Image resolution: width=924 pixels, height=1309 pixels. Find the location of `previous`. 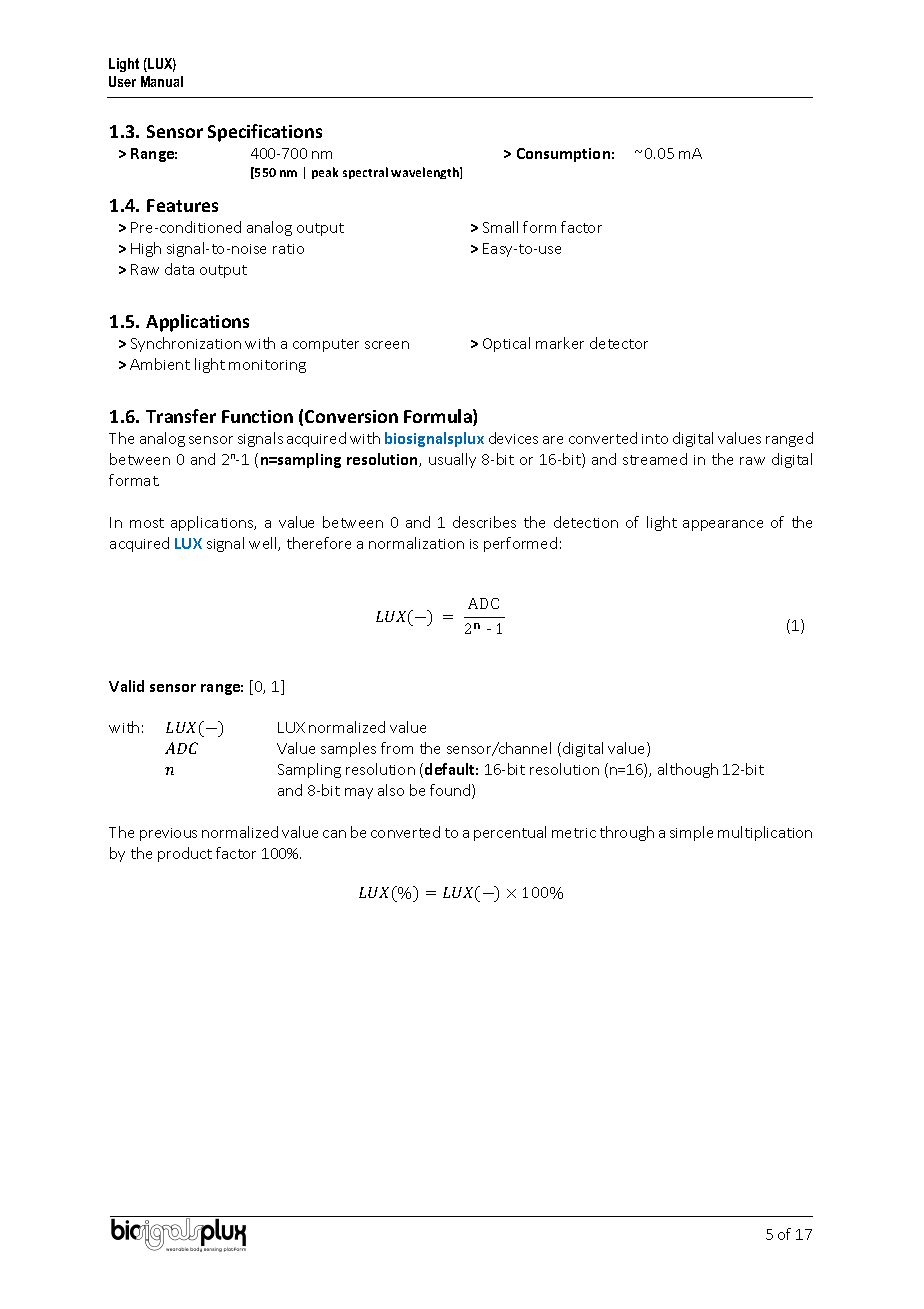

previous is located at coordinates (168, 834).
